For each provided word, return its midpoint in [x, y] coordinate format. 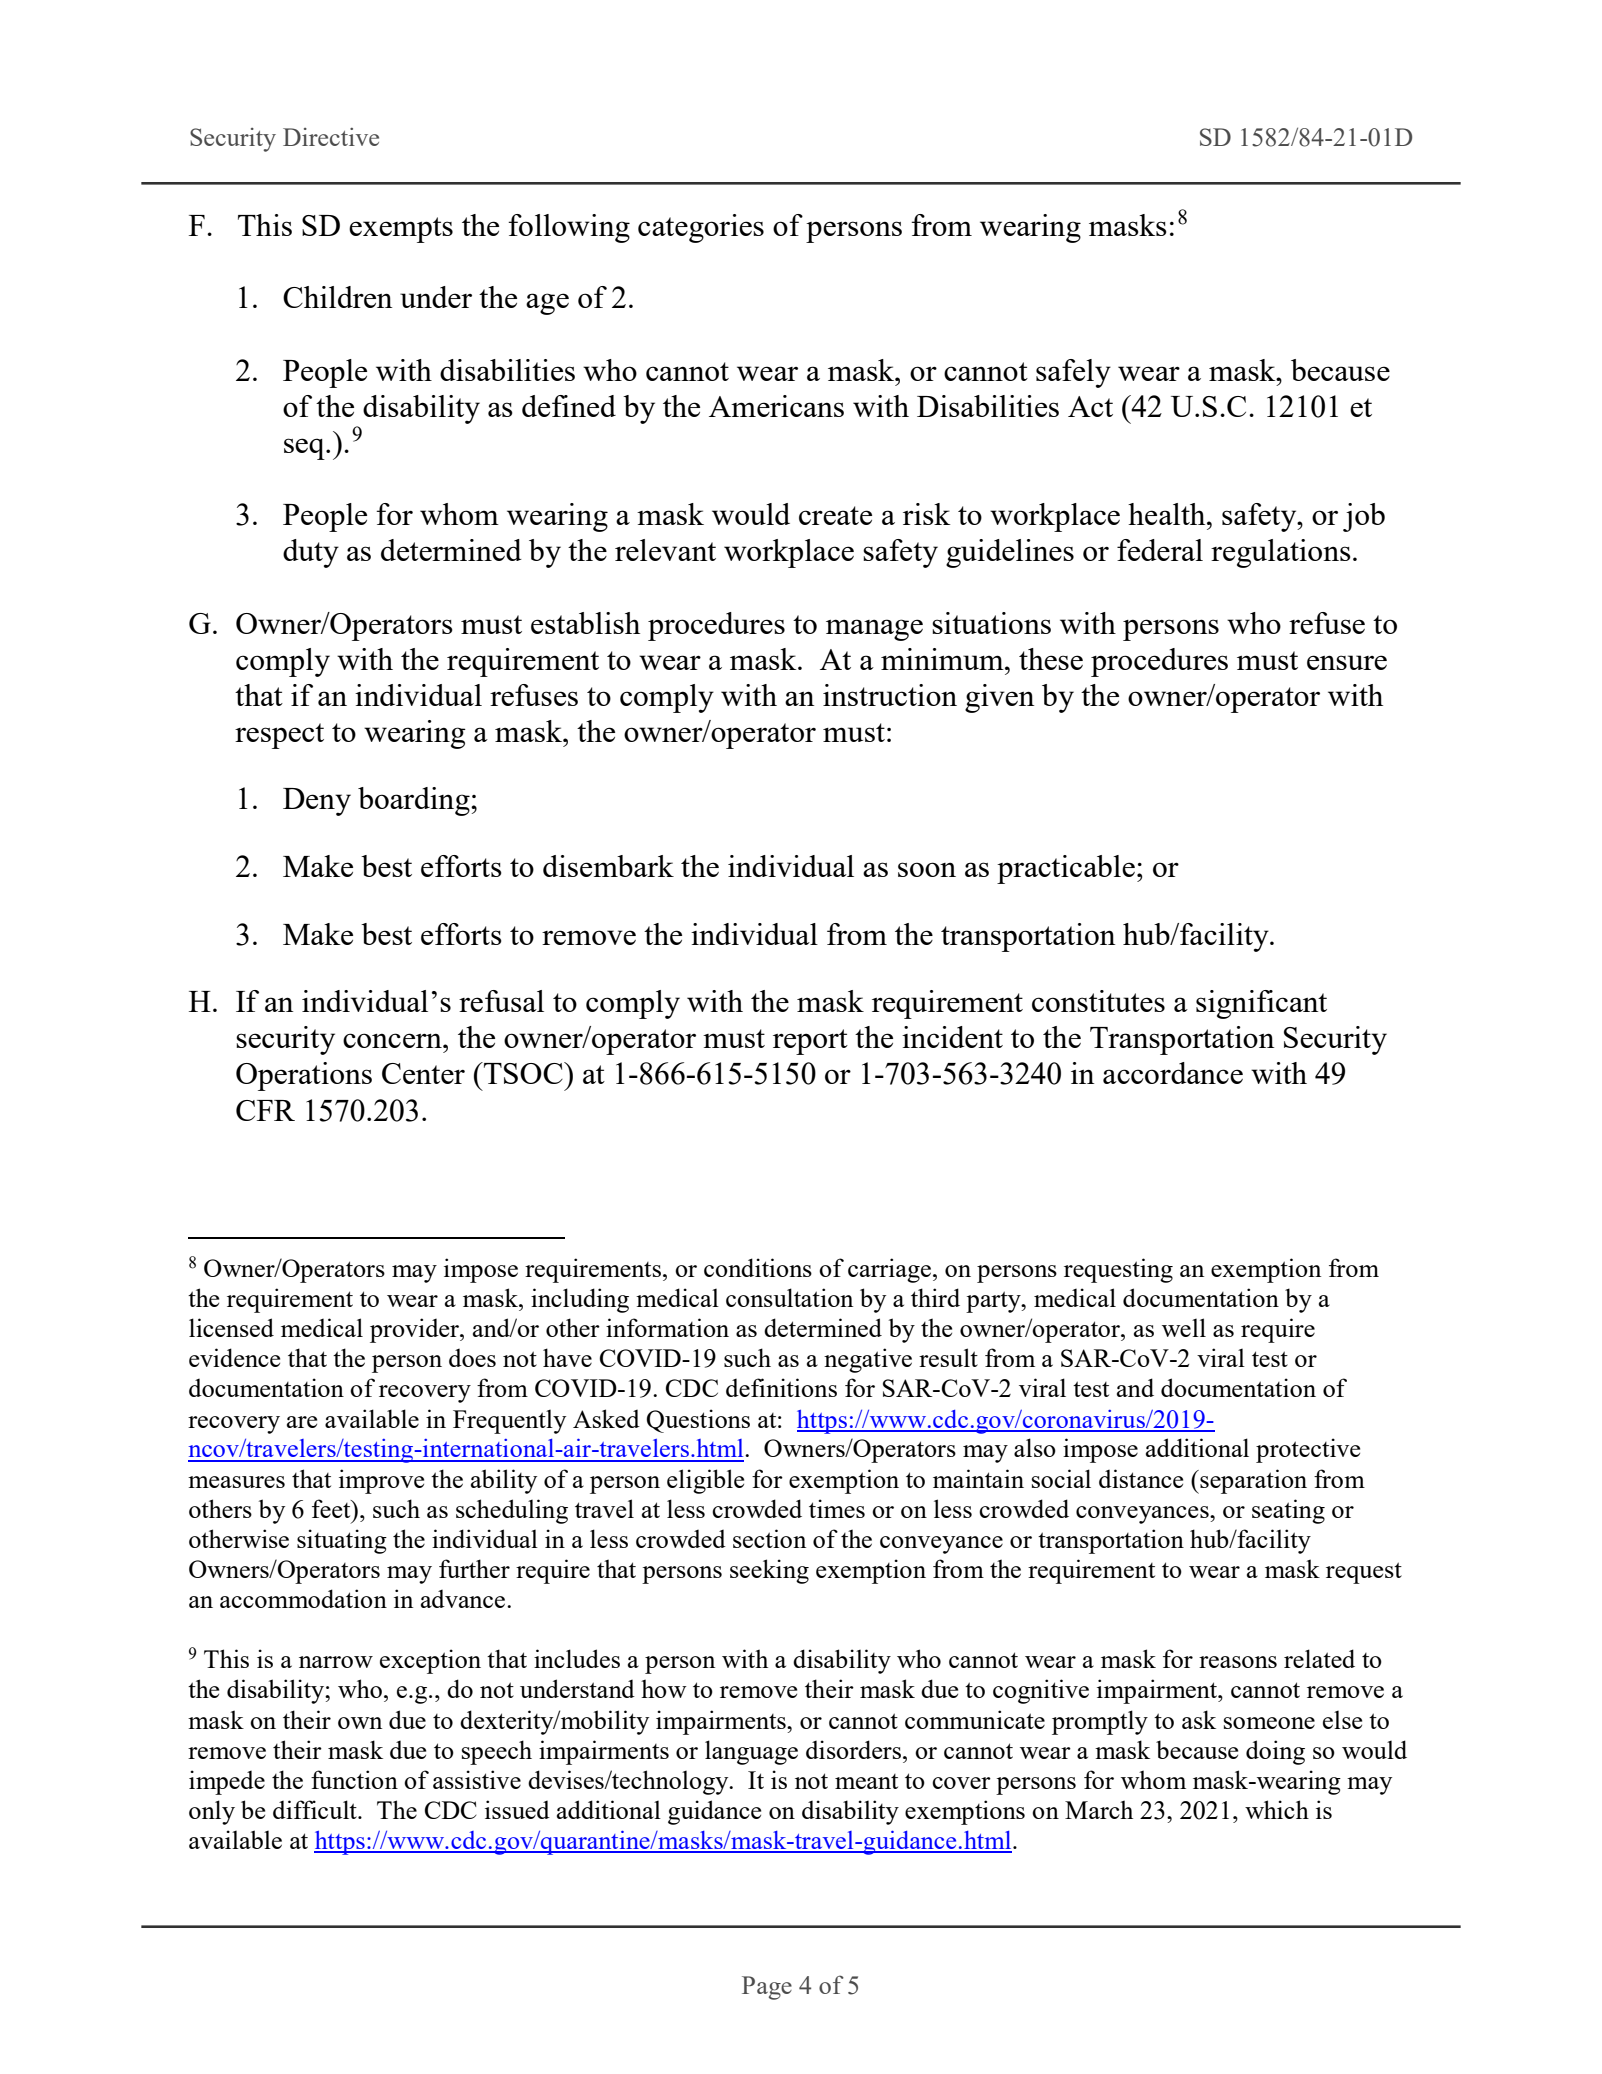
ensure [1347, 662]
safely [1073, 373]
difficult [316, 1809]
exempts [401, 230]
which [1277, 1809]
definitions [781, 1387]
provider [415, 1330]
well [1184, 1327]
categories [701, 228]
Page [767, 1988]
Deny [317, 802]
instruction [890, 695]
